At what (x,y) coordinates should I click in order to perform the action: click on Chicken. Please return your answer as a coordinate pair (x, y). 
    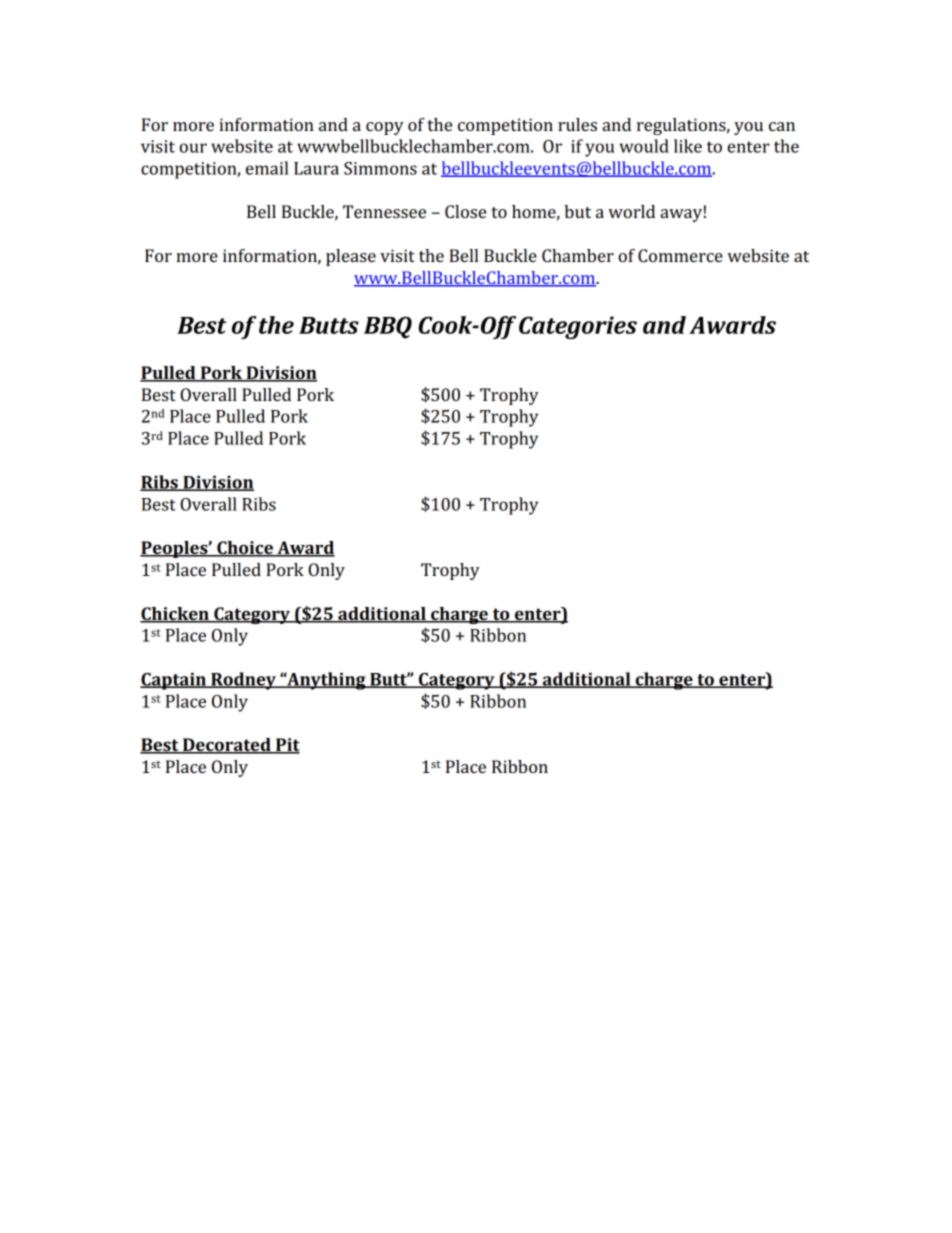
    Looking at the image, I should click on (175, 614).
